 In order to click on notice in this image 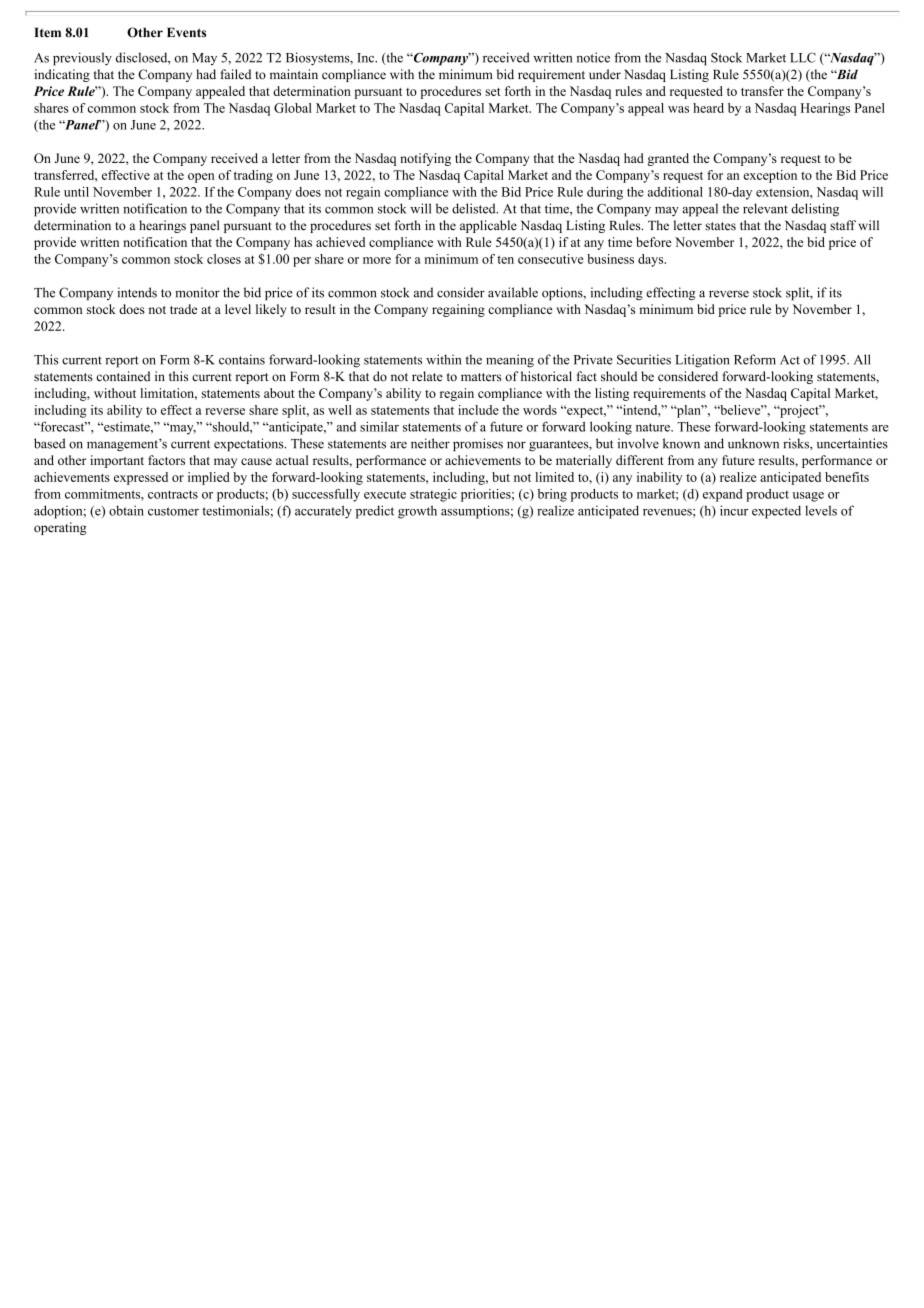, I will do `click(593, 57)`.
